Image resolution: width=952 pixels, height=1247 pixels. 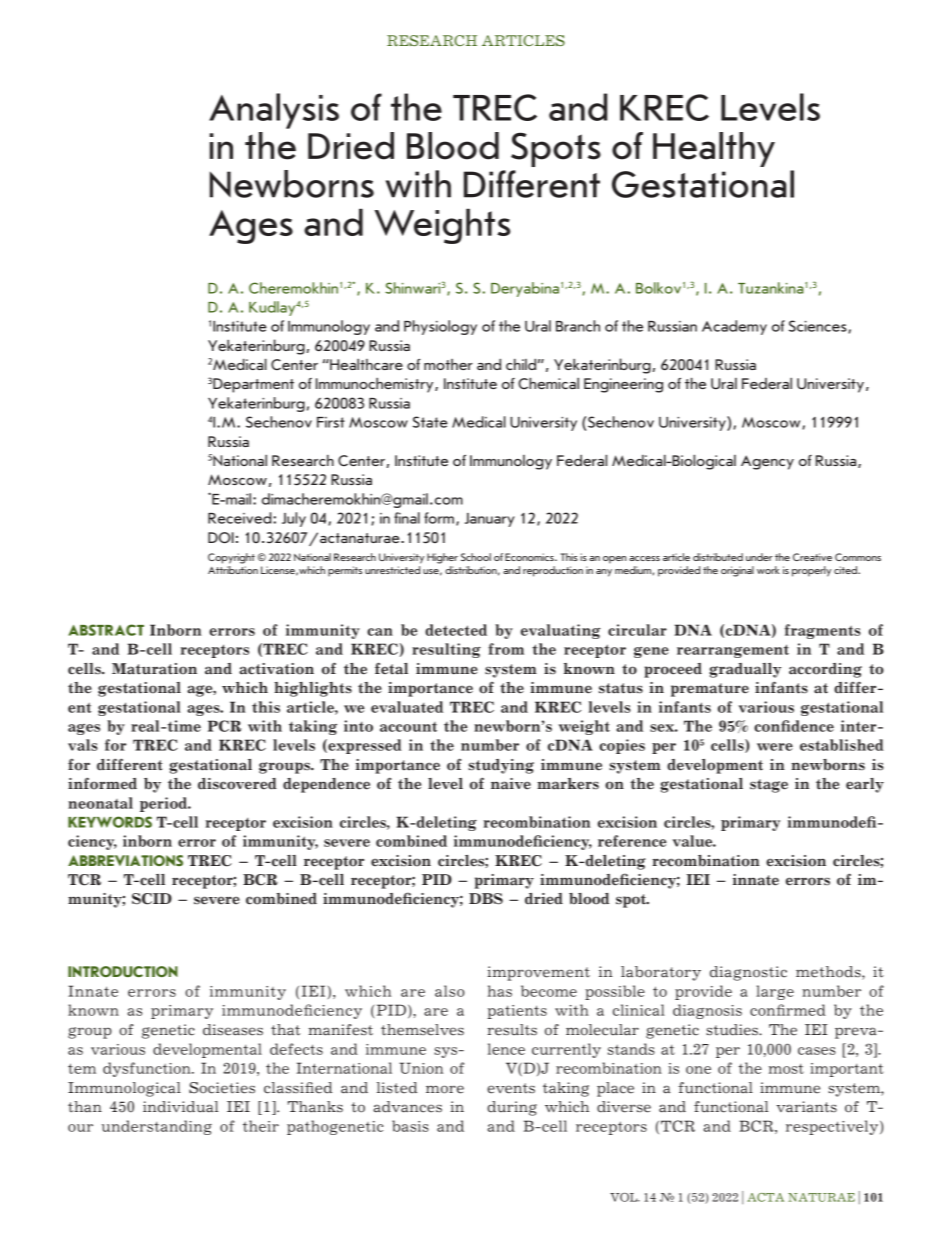 I want to click on individual, so click(x=180, y=1107).
